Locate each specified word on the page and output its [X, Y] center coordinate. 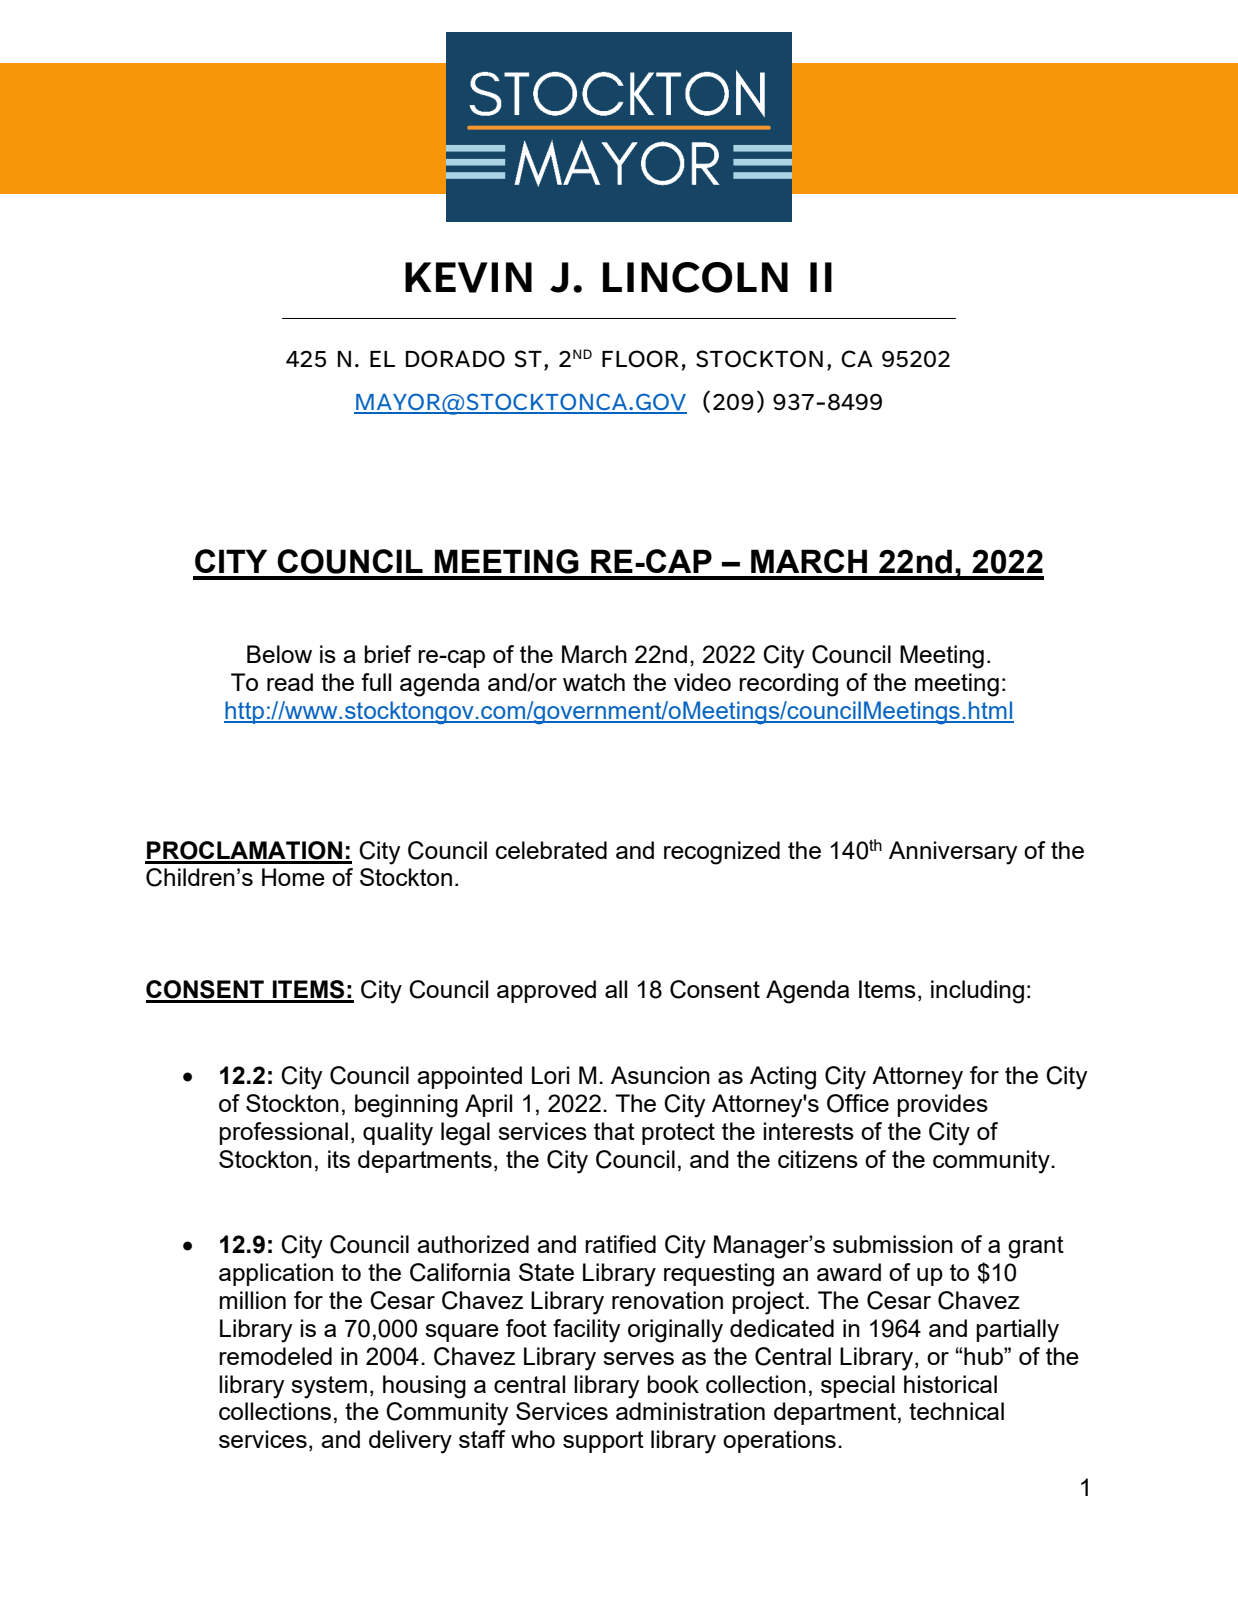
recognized [722, 853]
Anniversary [953, 853]
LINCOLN [695, 277]
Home [293, 877]
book [673, 1384]
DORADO [455, 359]
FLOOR [640, 359]
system [329, 1387]
